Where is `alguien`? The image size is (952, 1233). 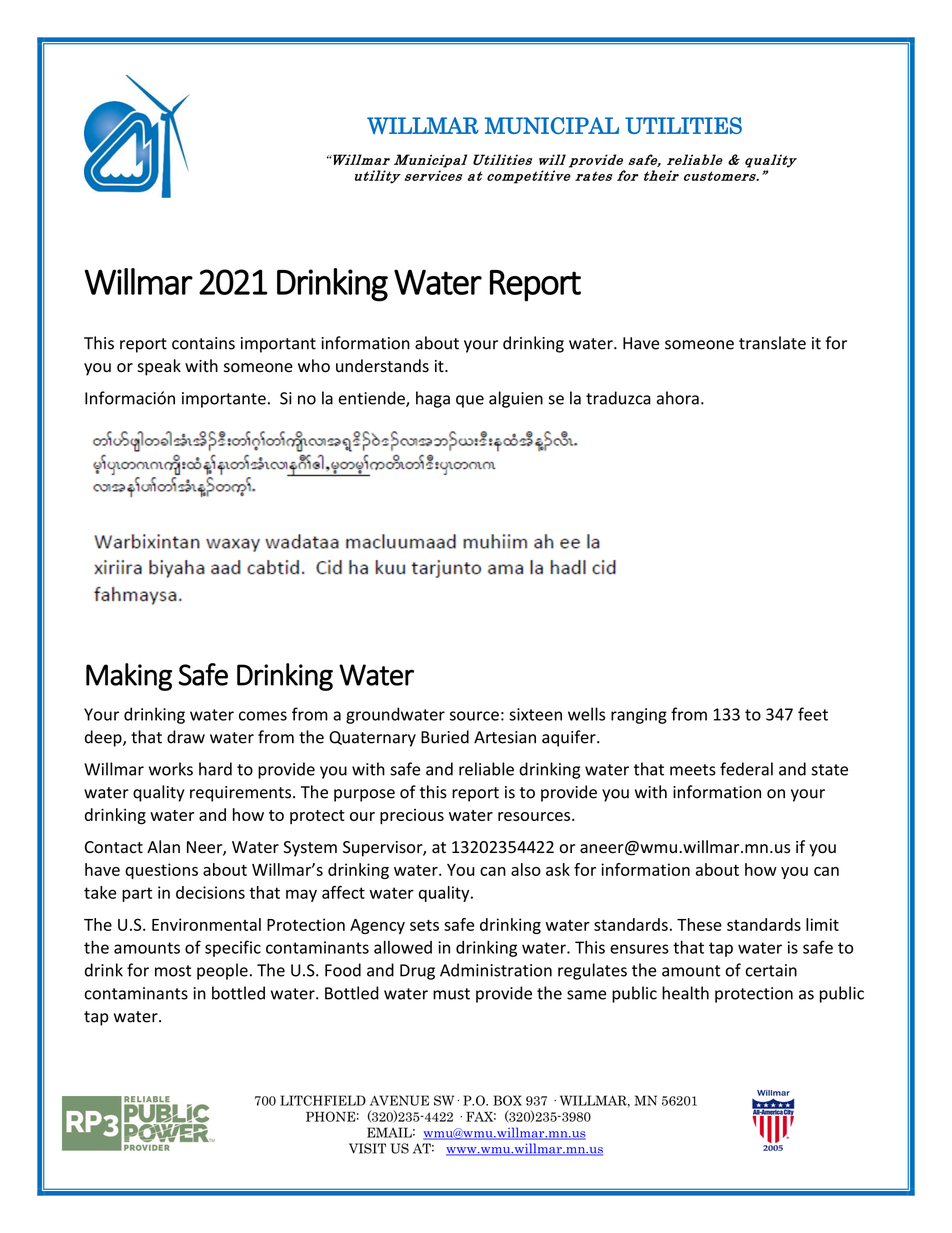 alguien is located at coordinates (516, 399).
